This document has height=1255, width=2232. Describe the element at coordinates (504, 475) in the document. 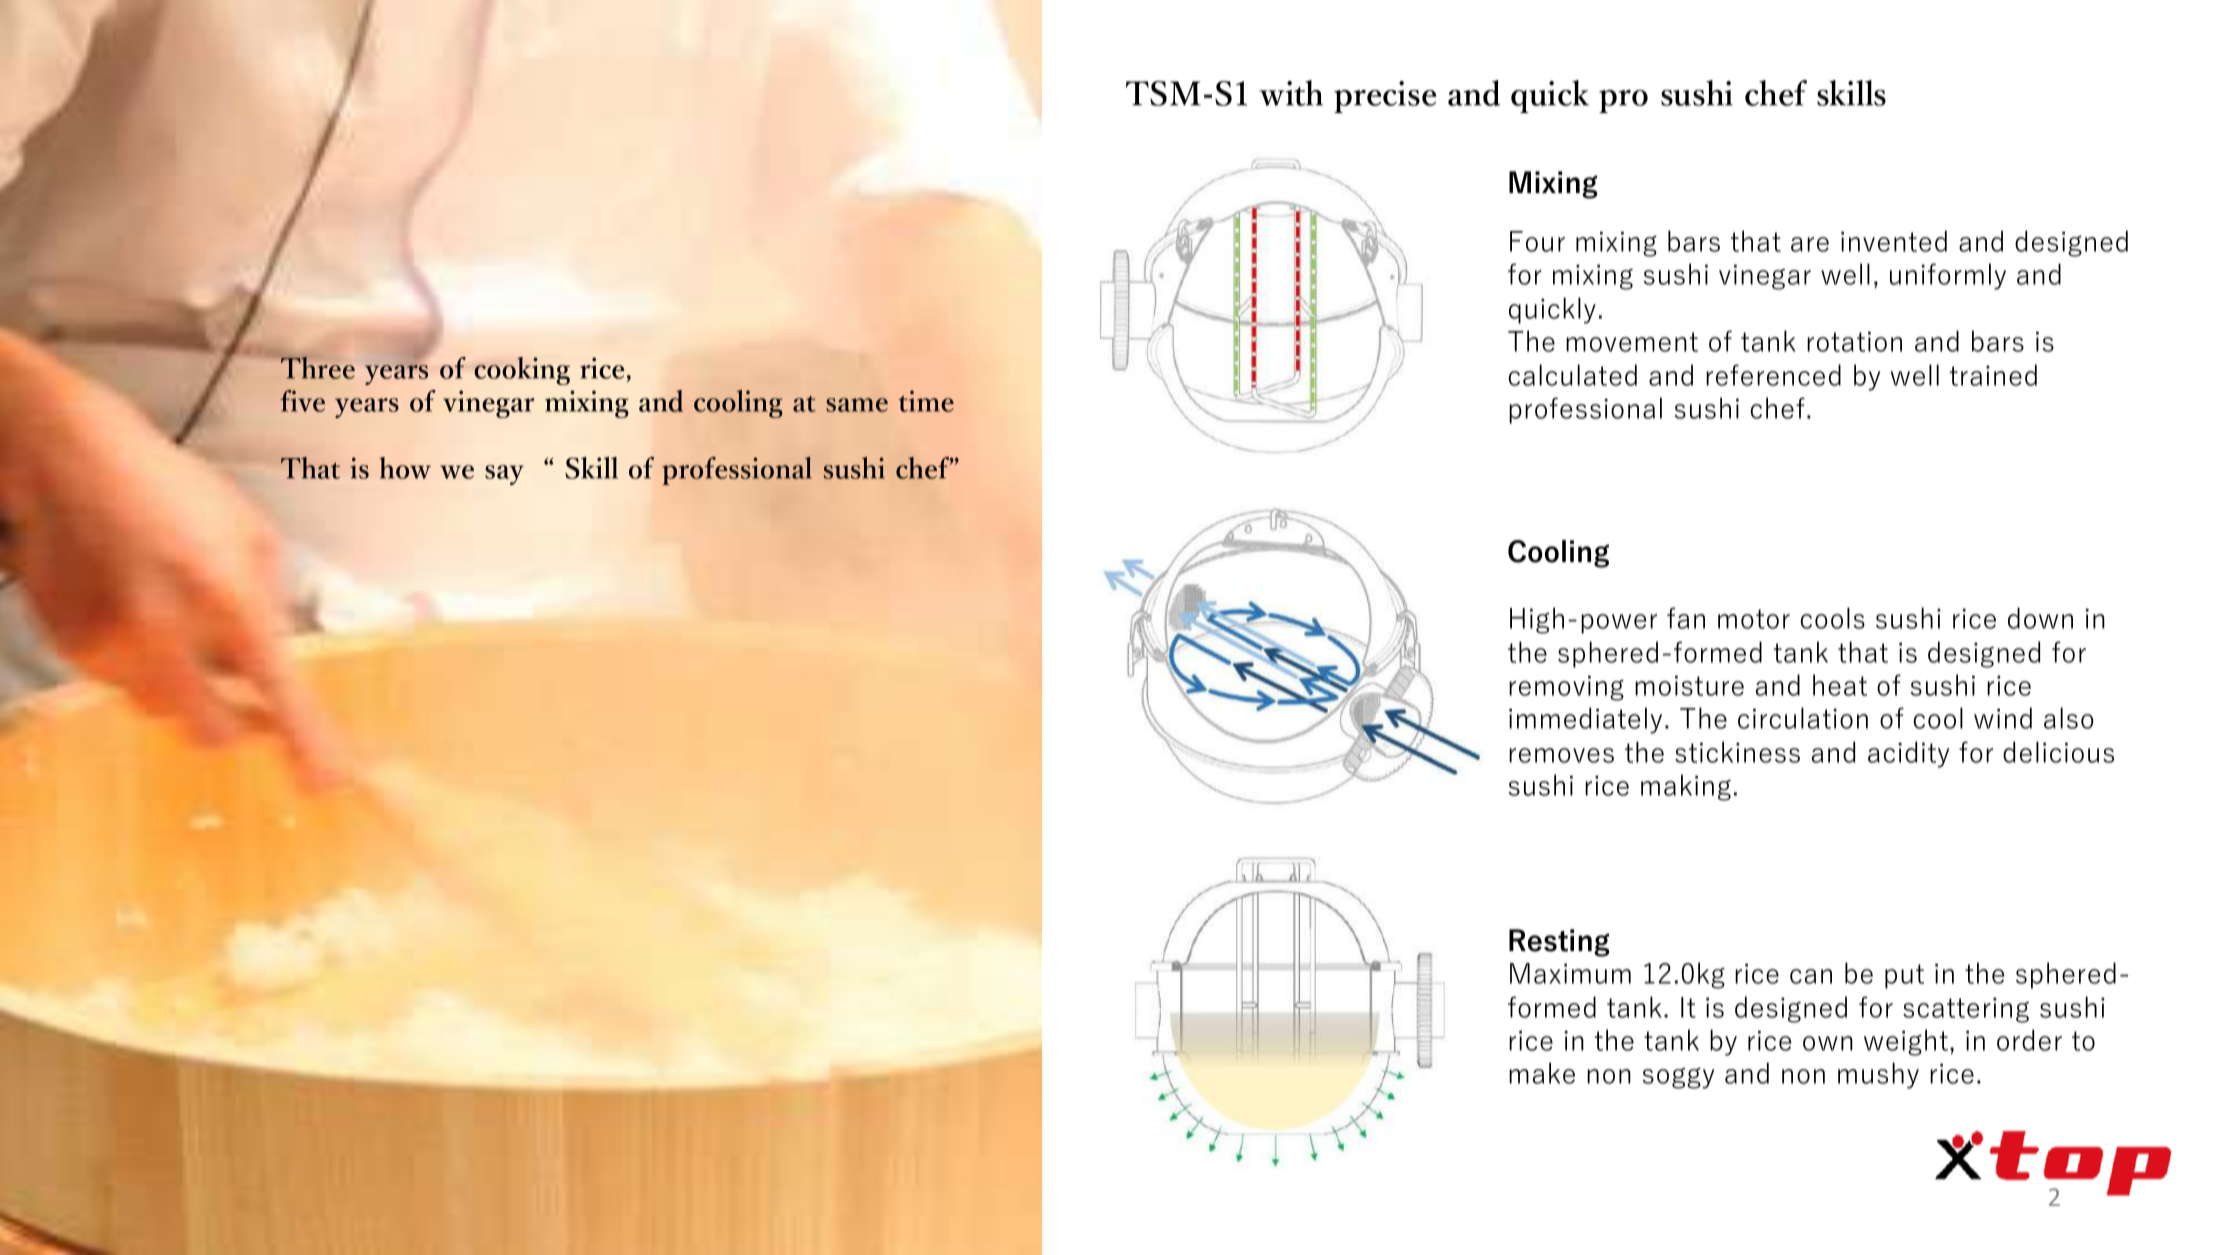

I see `say` at that location.
